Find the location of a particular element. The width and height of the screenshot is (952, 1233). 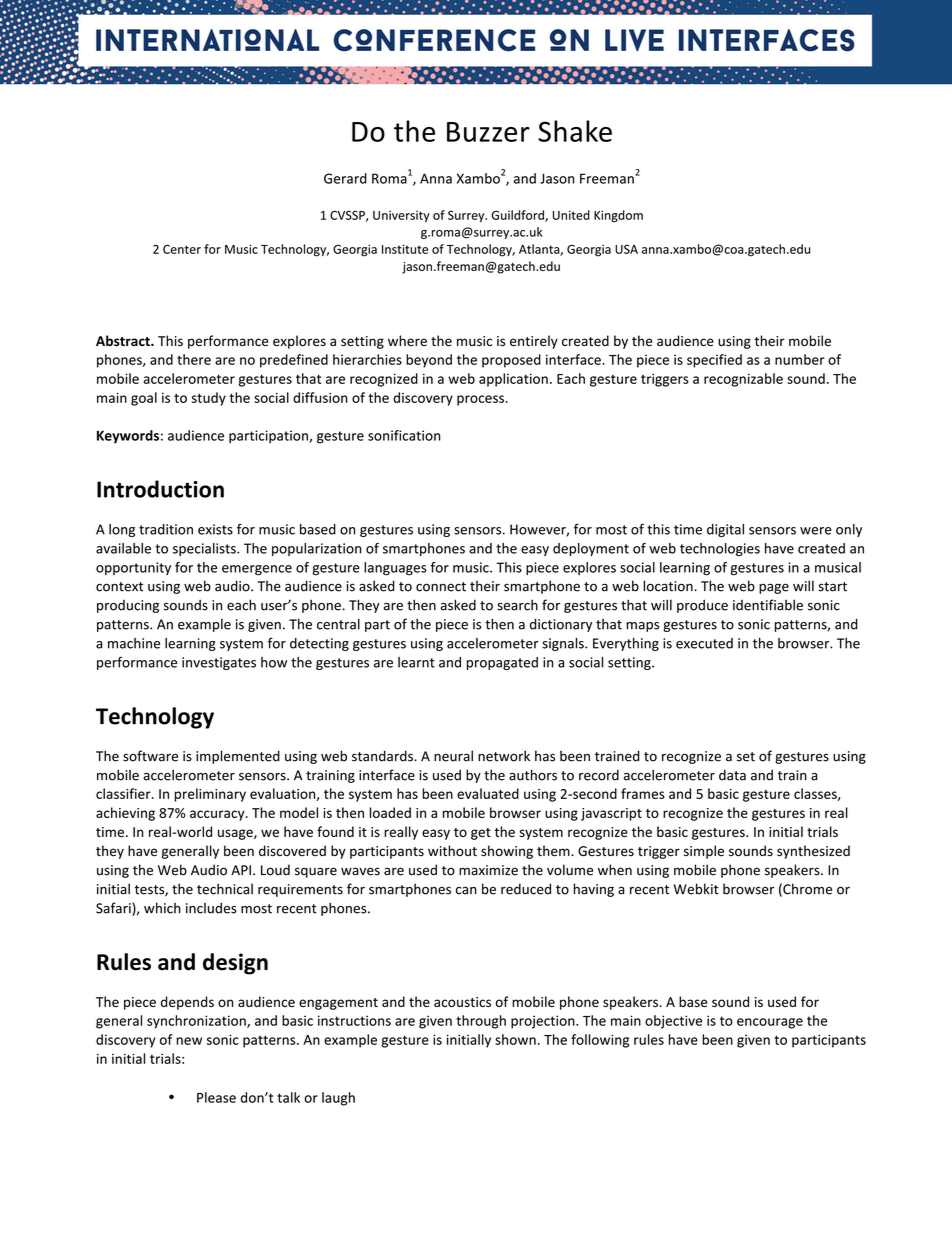

Shake is located at coordinates (575, 131).
